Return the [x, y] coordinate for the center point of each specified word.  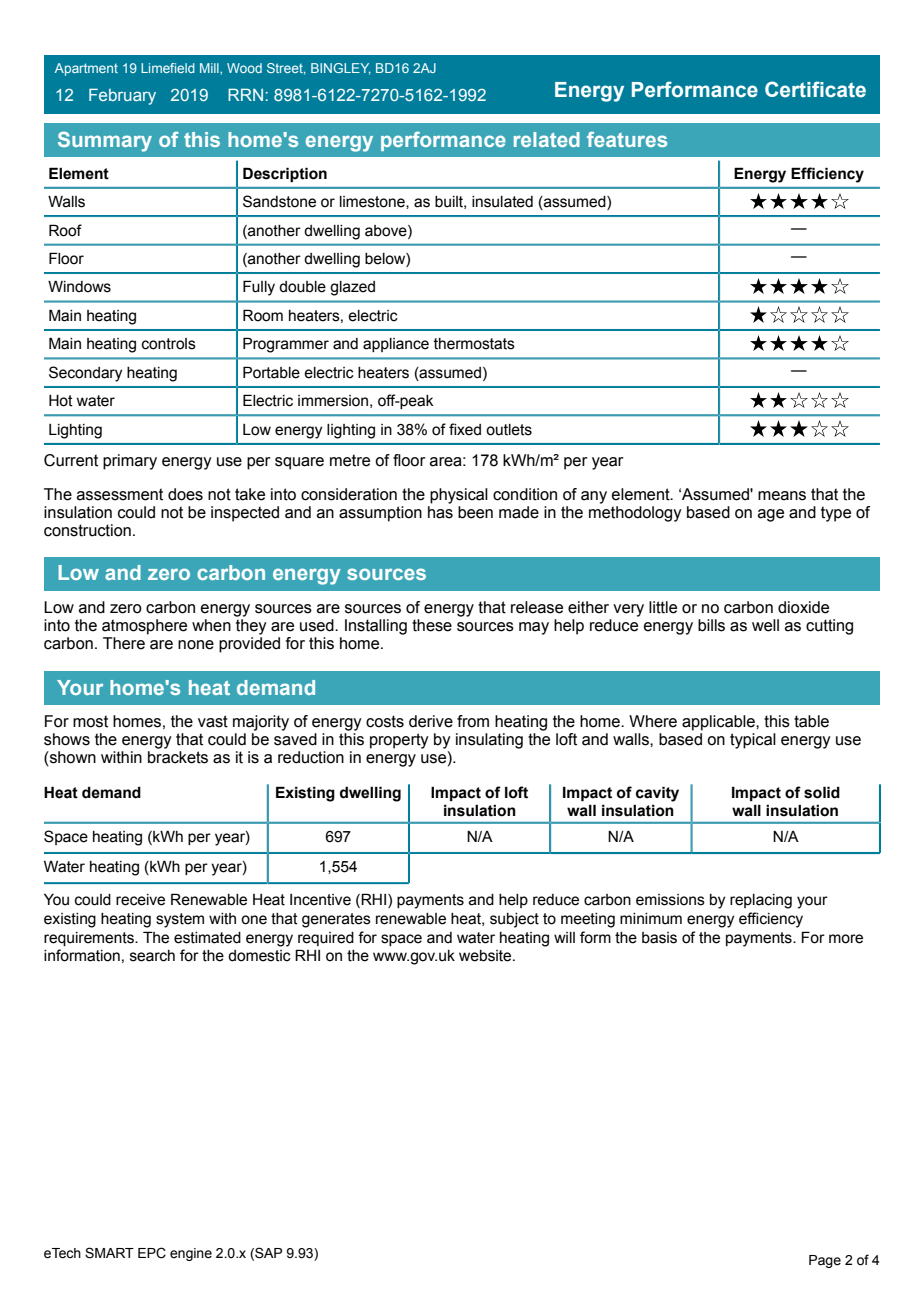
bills [711, 625]
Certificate [815, 89]
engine [191, 1254]
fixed [465, 429]
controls [169, 344]
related [547, 139]
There [124, 643]
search [152, 956]
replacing [761, 901]
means [782, 496]
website [486, 956]
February [122, 96]
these [432, 625]
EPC [152, 1253]
